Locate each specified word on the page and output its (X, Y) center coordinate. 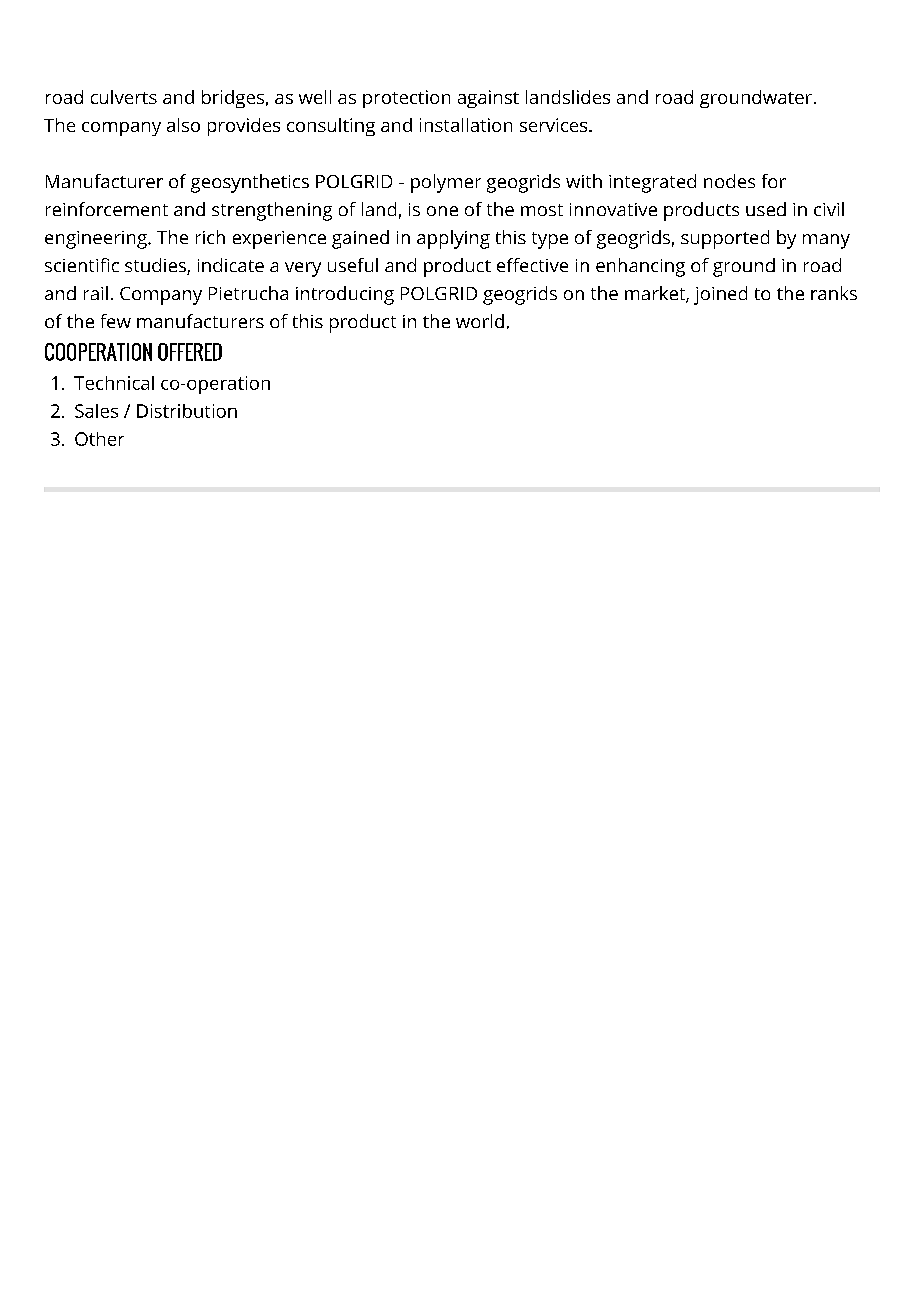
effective (532, 265)
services (555, 125)
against (488, 99)
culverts (124, 97)
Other (99, 439)
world (480, 321)
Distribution (187, 411)
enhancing (640, 267)
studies (156, 266)
